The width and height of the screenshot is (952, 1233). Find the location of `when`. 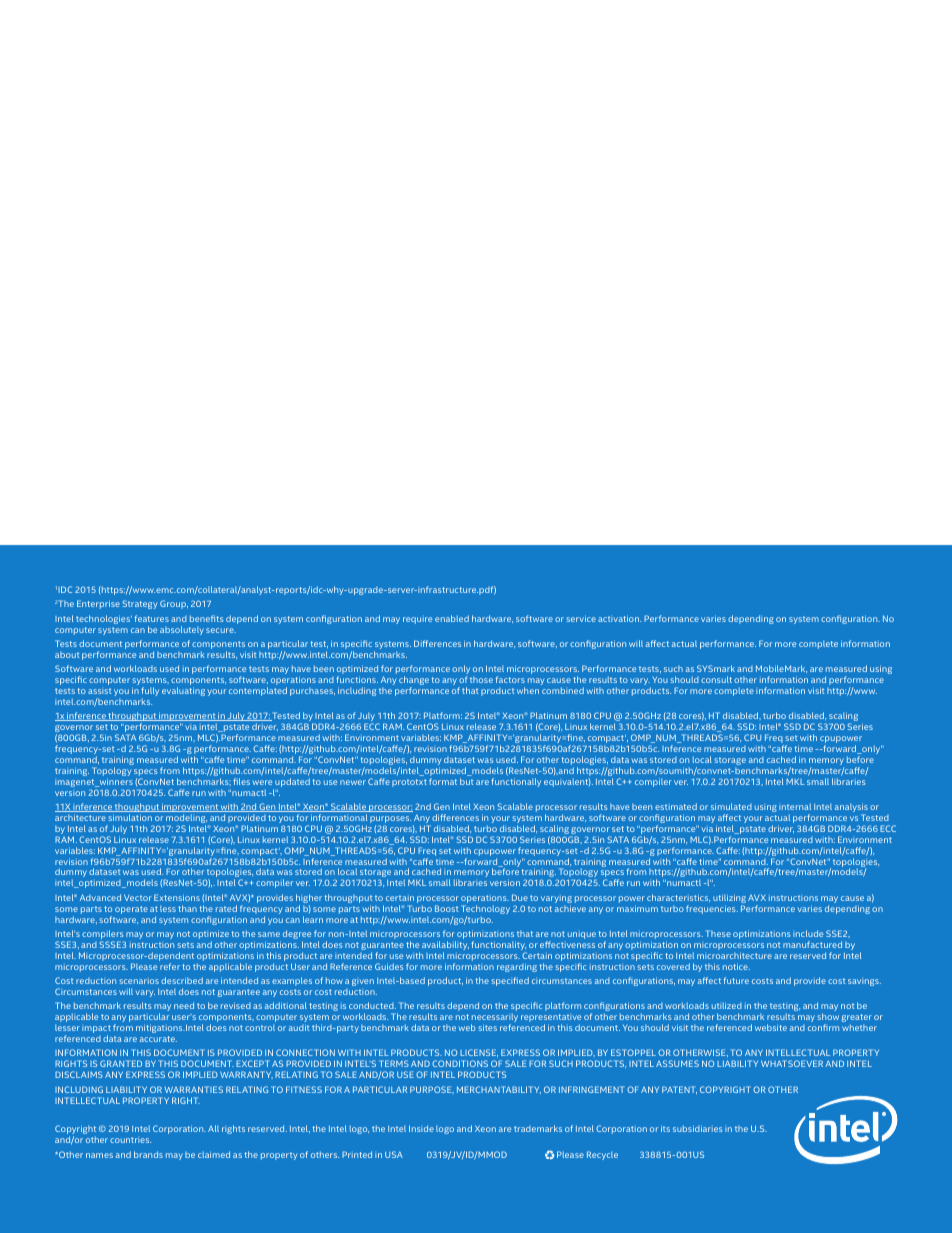

when is located at coordinates (528, 690).
